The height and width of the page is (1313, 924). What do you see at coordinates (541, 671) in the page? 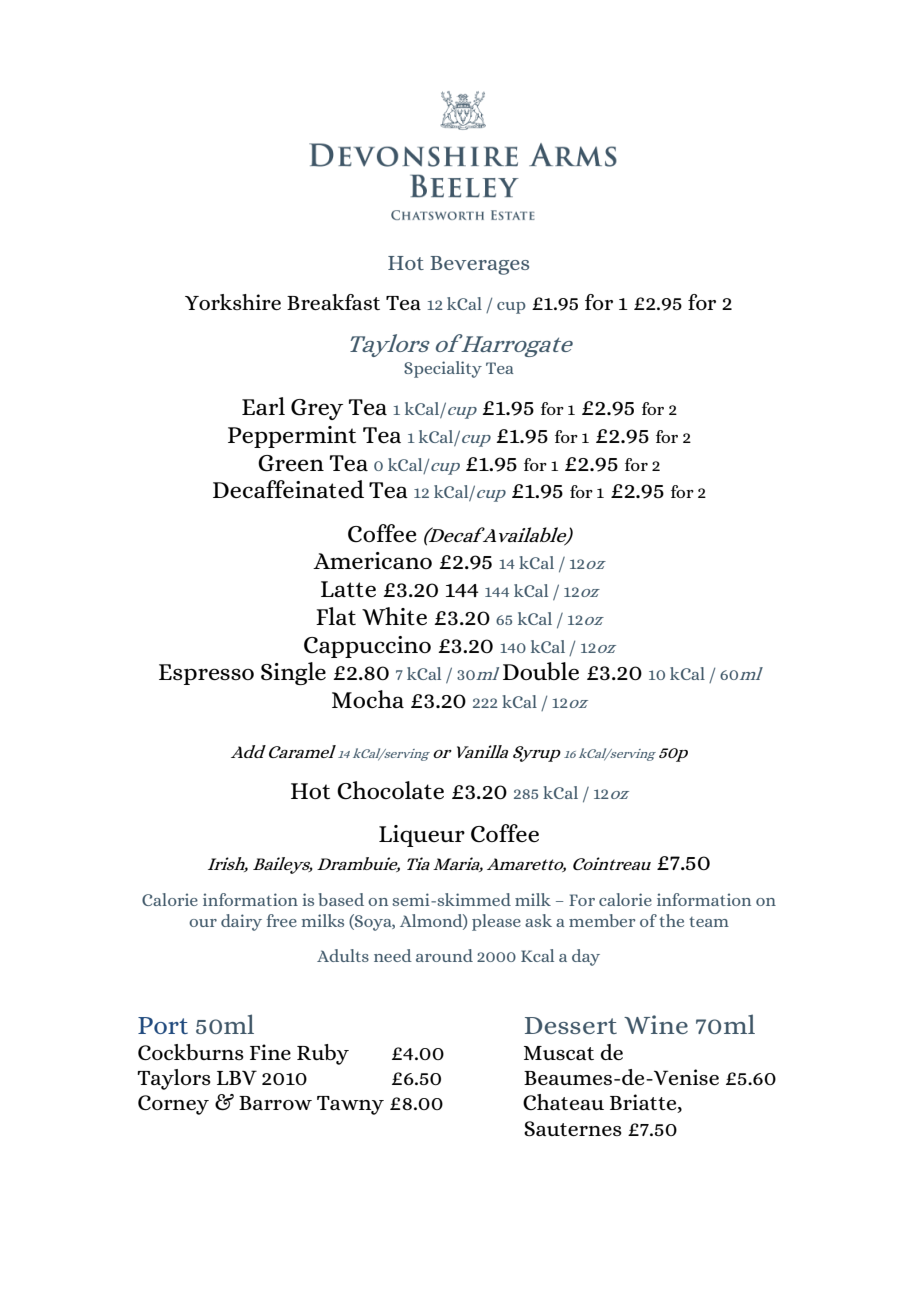
I see `Double` at bounding box center [541, 671].
